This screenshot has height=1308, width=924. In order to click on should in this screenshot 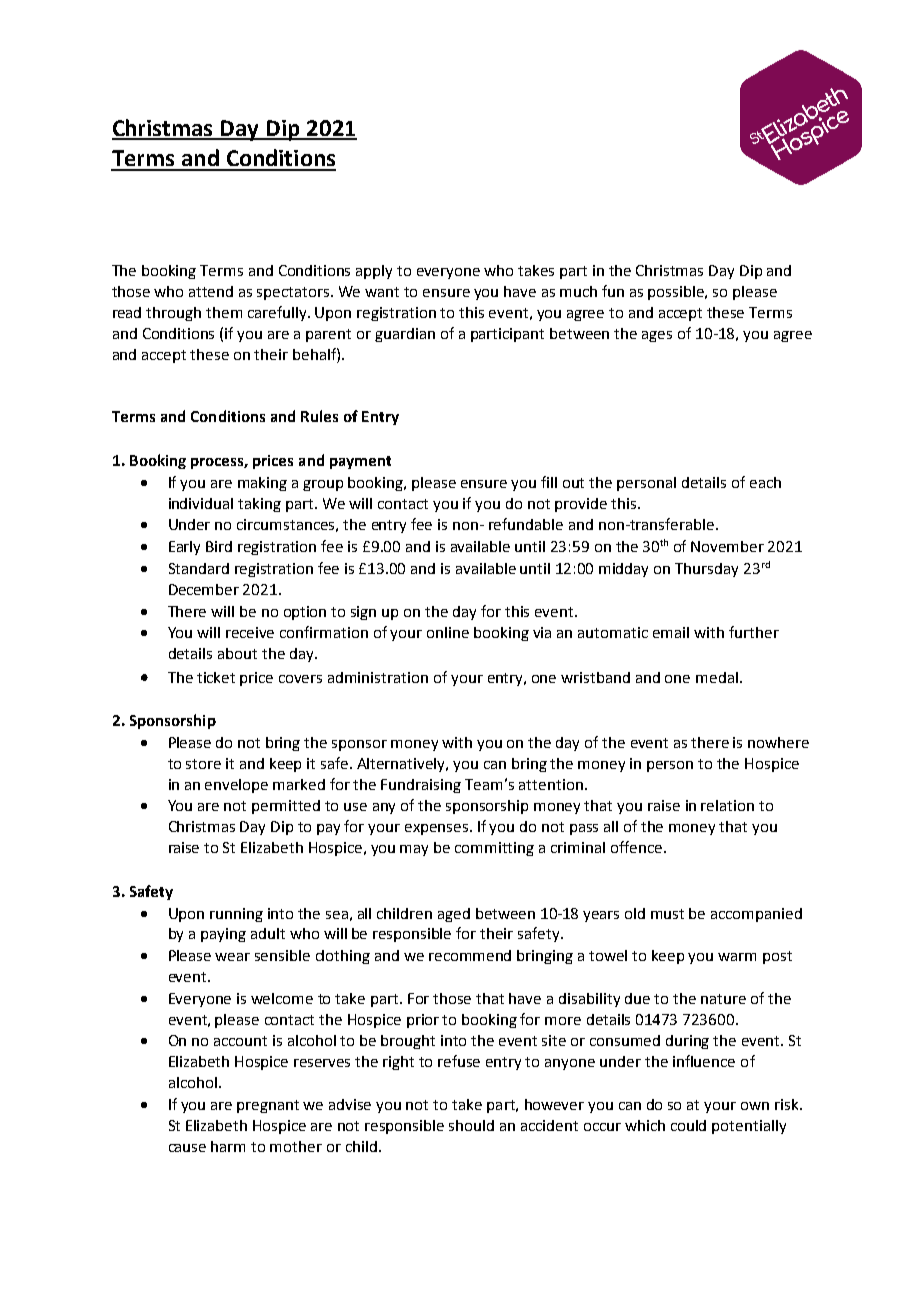, I will do `click(471, 1125)`.
